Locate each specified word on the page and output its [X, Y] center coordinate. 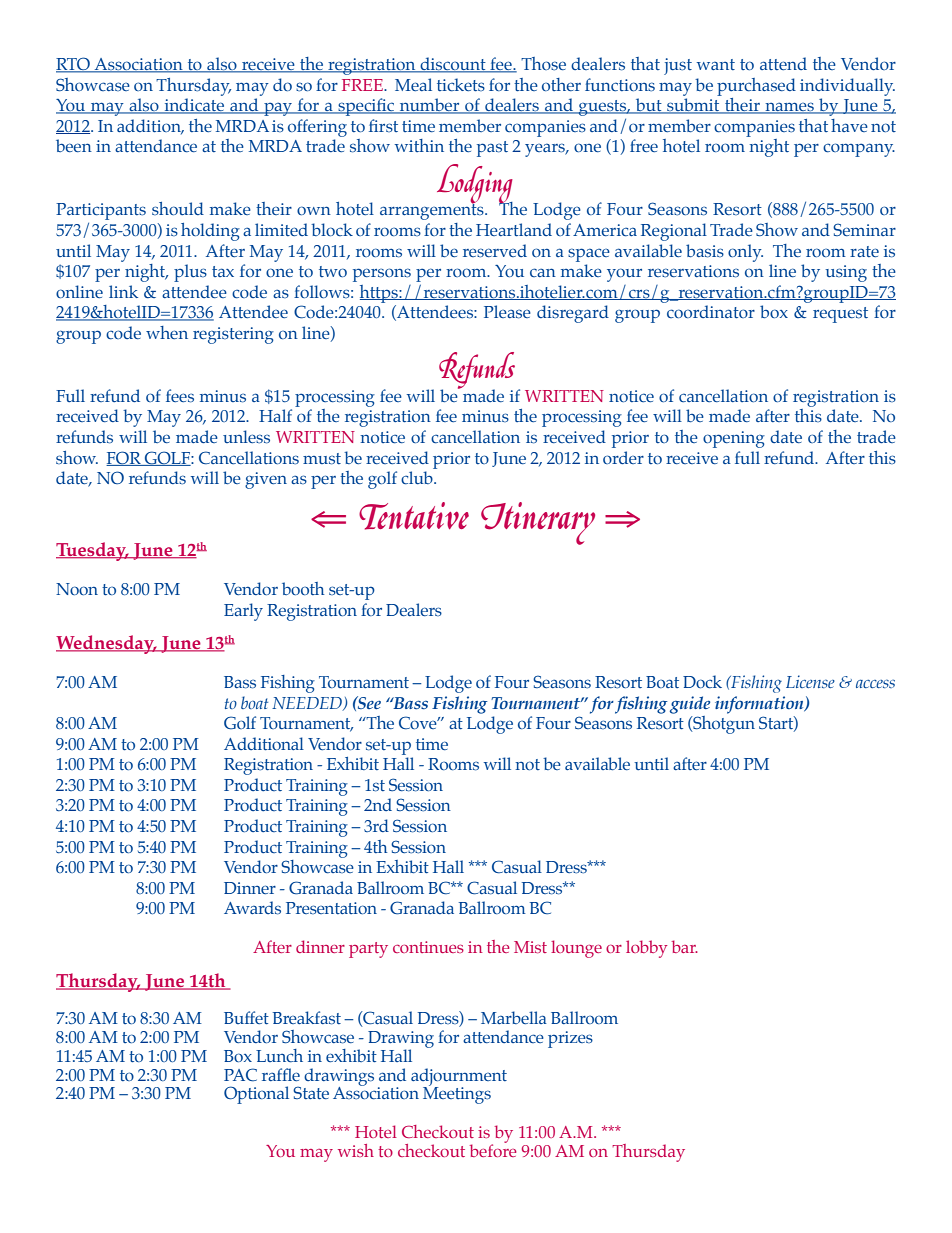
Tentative [414, 516]
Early [243, 612]
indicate [194, 106]
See [368, 702]
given [266, 480]
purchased [756, 87]
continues [428, 947]
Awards [252, 908]
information [760, 705]
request [840, 315]
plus [190, 273]
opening [734, 439]
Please [507, 312]
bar [685, 946]
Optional [256, 1095]
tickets [461, 85]
